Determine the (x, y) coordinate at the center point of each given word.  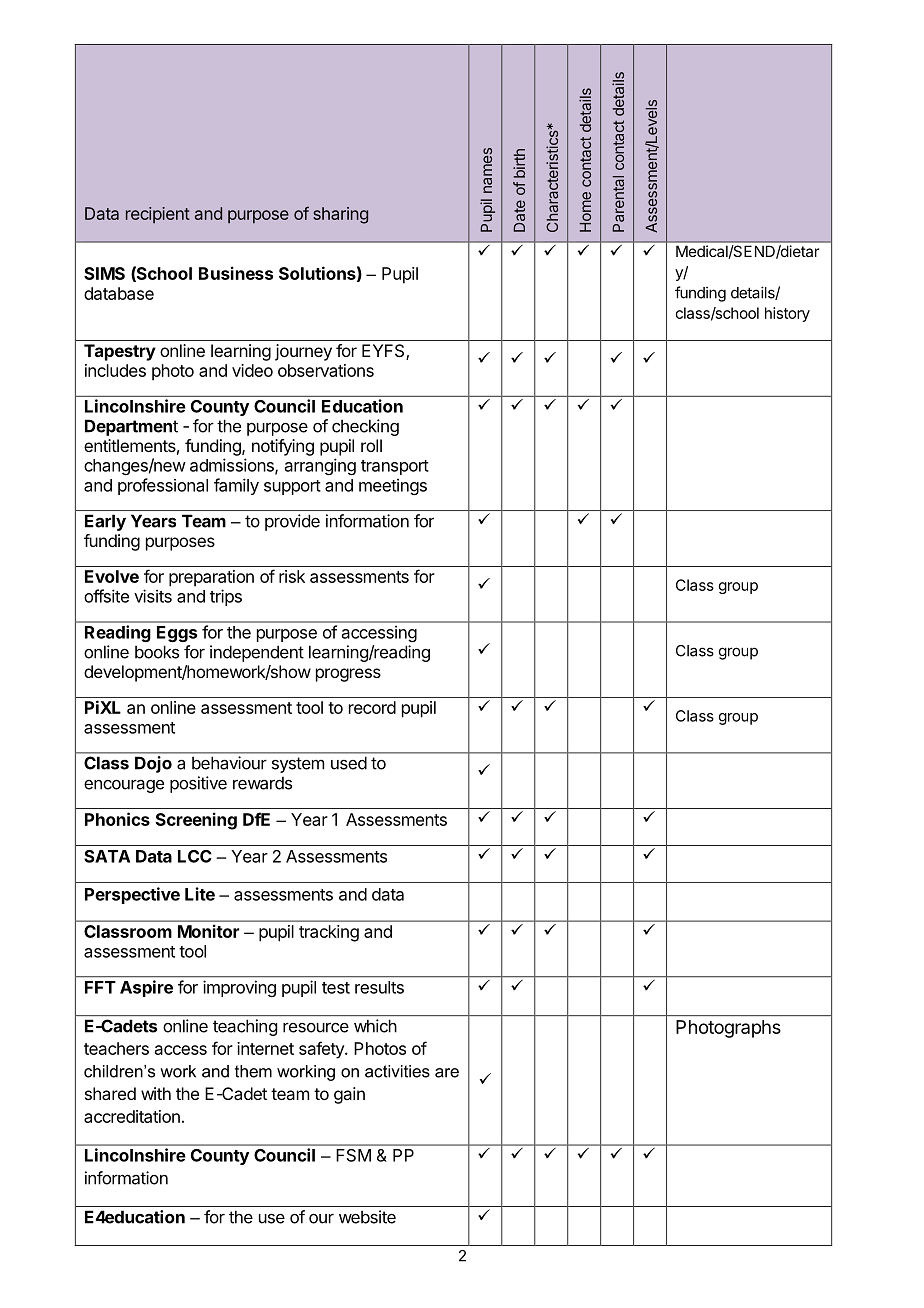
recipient (158, 215)
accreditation (132, 1116)
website (367, 1217)
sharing (340, 215)
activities (397, 1071)
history (787, 314)
